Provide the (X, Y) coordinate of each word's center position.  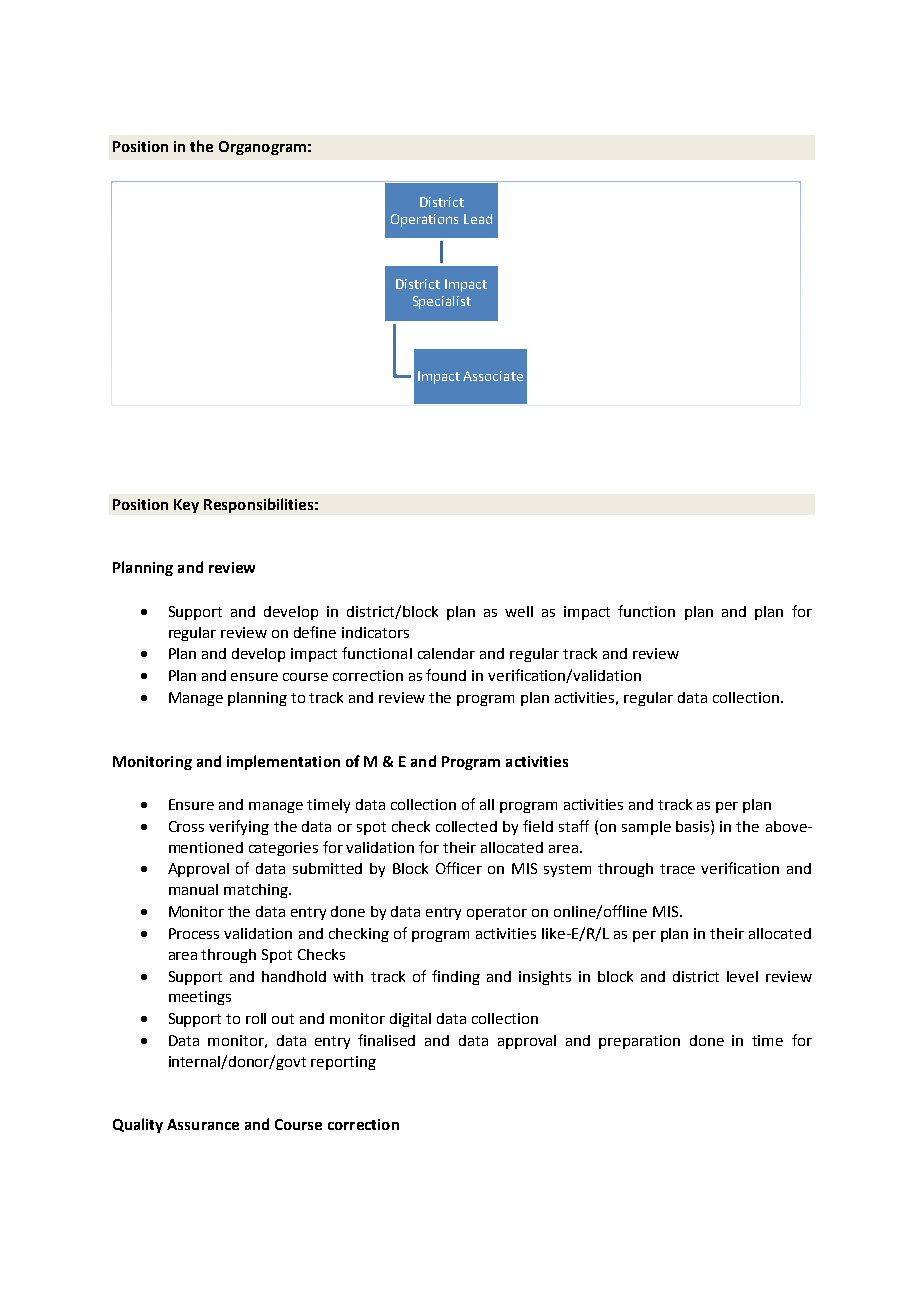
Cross (186, 826)
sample (646, 828)
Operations (424, 220)
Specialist (442, 302)
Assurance (203, 1124)
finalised (386, 1040)
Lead (478, 219)
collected (466, 826)
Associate (493, 376)
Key (186, 506)
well (519, 611)
